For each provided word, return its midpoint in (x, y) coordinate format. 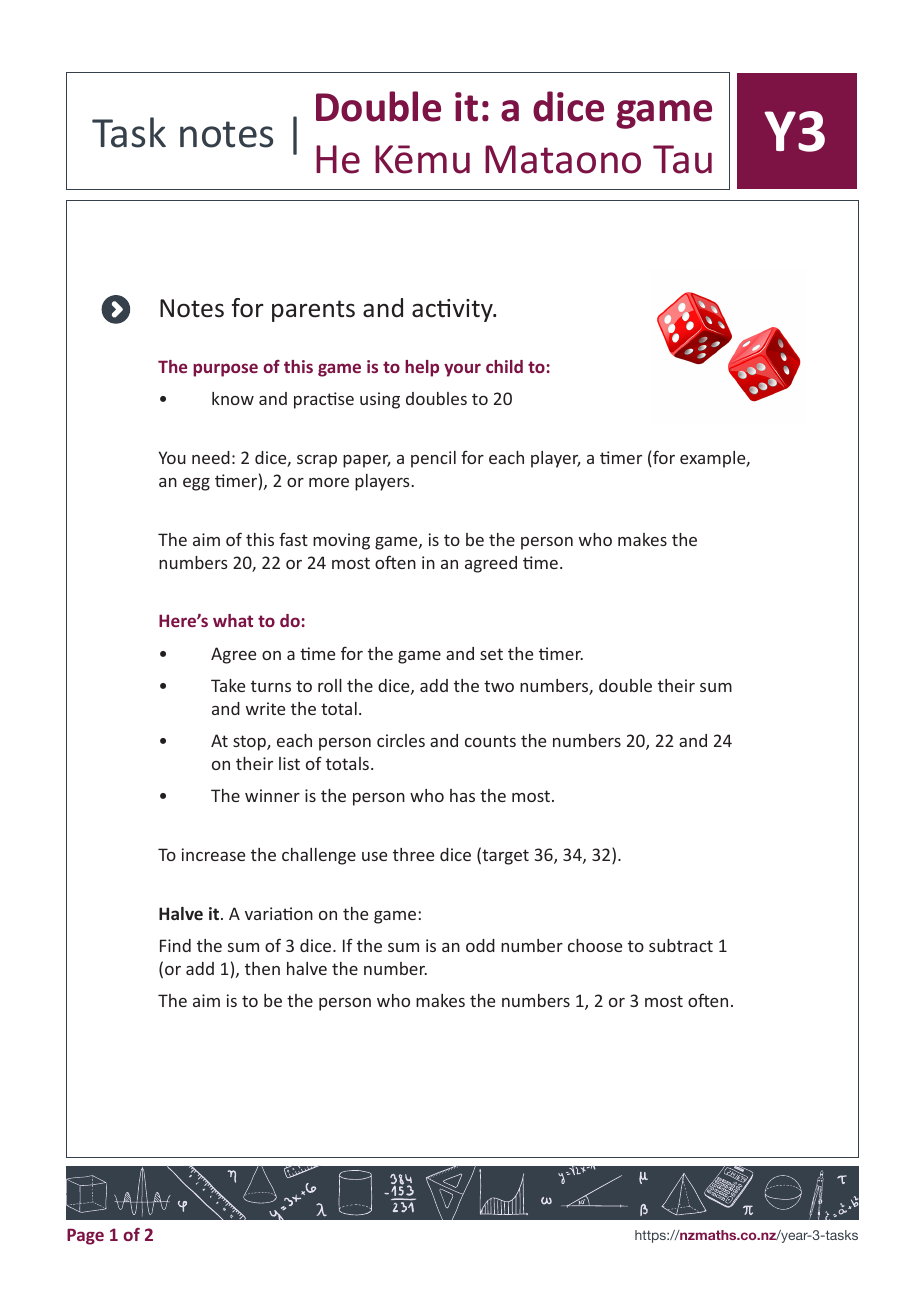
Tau (682, 159)
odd (480, 945)
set (491, 654)
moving (341, 541)
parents (313, 311)
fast (293, 539)
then (262, 968)
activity (453, 310)
